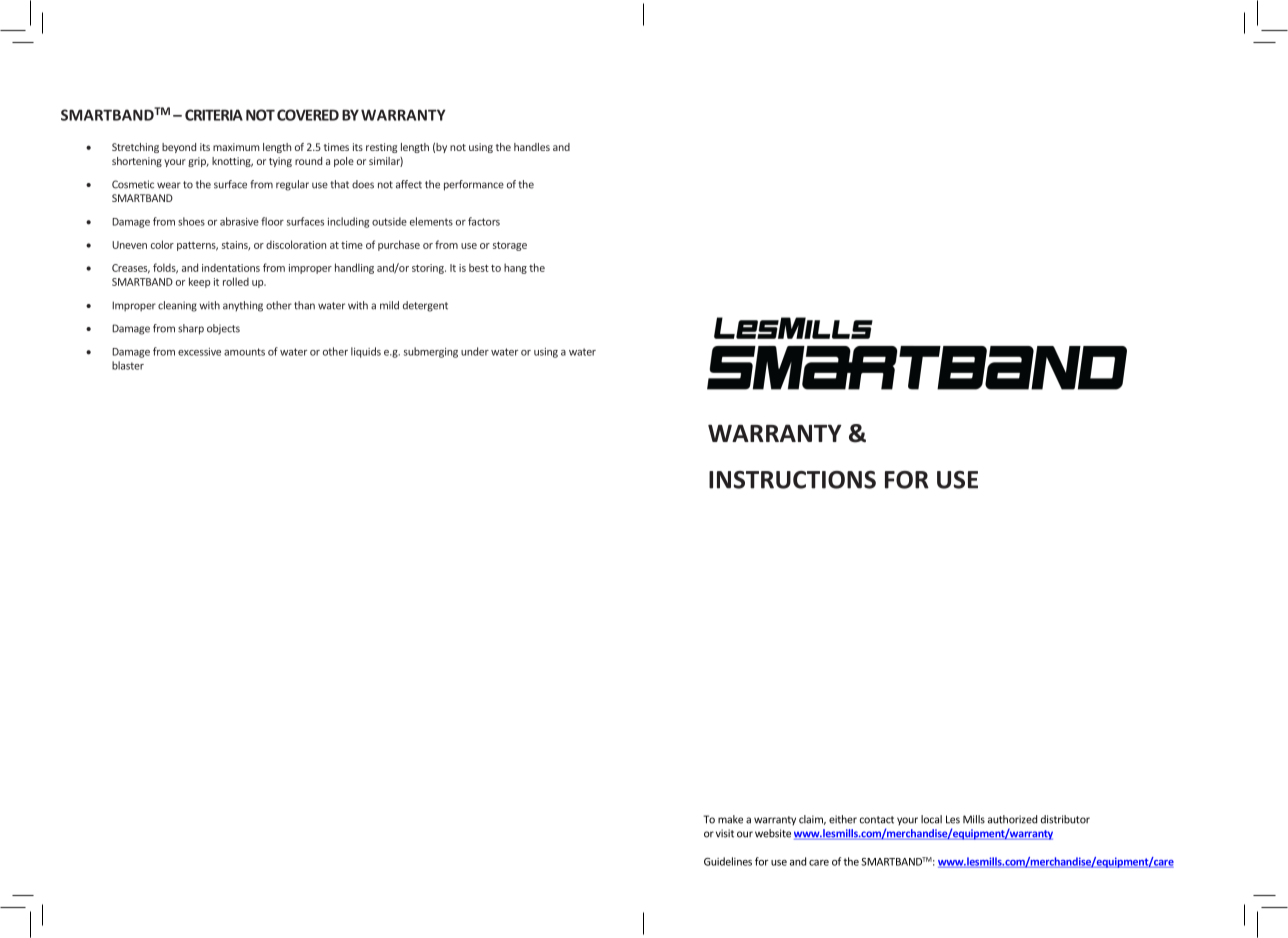 The image size is (1288, 938). Describe the element at coordinates (725, 833) in the page. I see `visit` at that location.
